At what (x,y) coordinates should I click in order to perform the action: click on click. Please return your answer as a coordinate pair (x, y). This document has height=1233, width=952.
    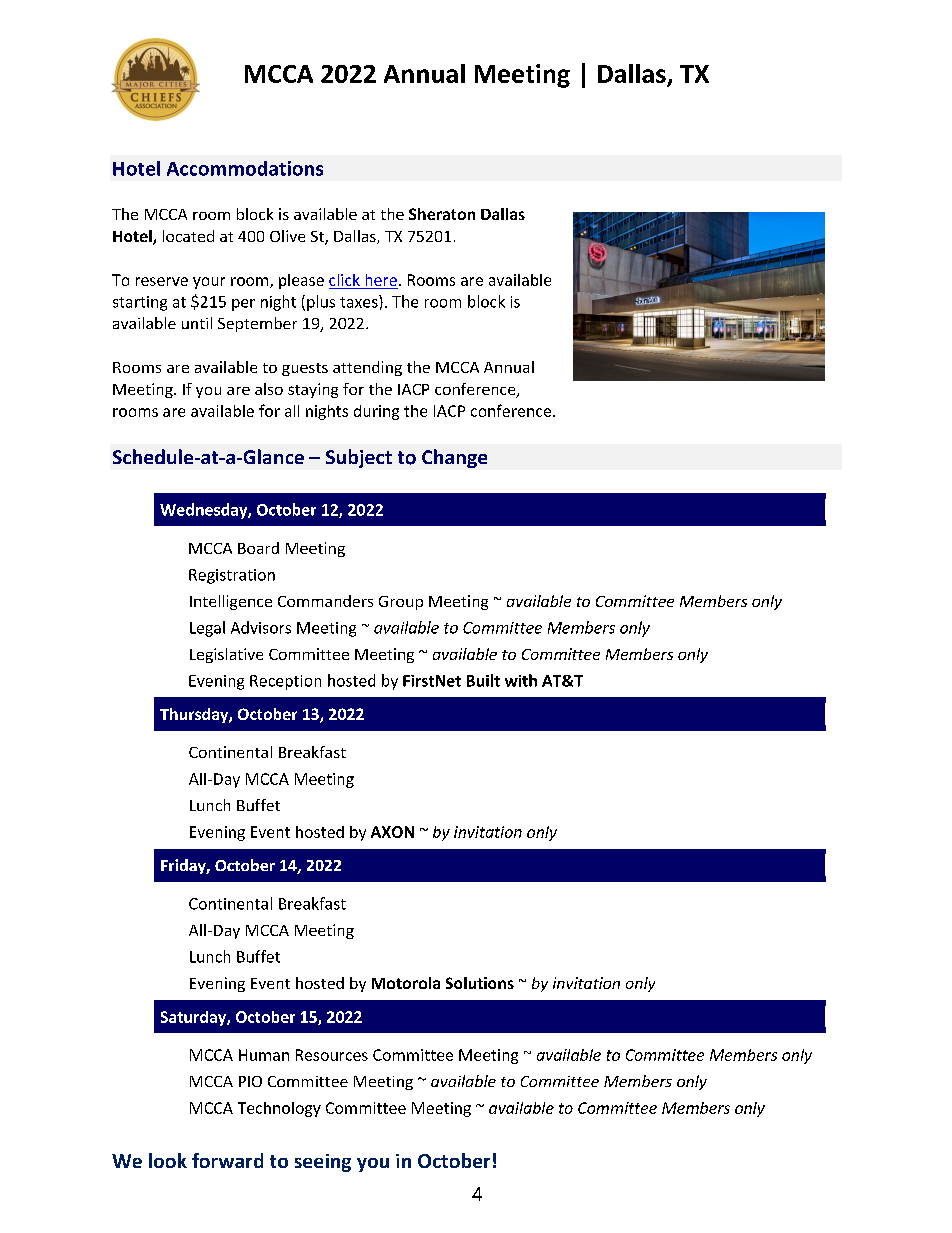
    Looking at the image, I should click on (344, 280).
